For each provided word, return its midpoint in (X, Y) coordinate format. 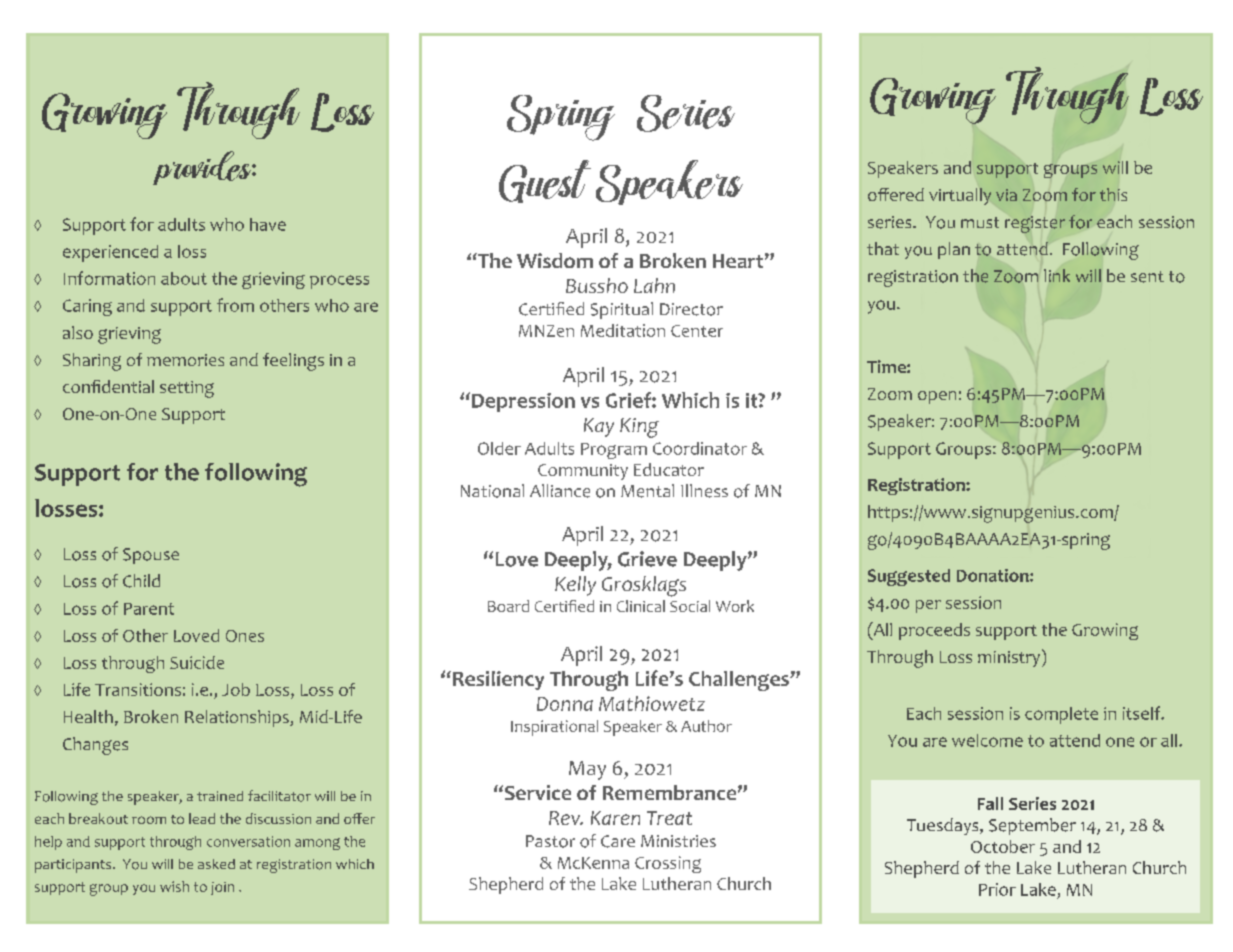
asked (216, 864)
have (268, 224)
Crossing (668, 864)
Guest (545, 181)
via (1006, 195)
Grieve (647, 559)
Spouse (151, 556)
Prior (997, 889)
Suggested (909, 577)
